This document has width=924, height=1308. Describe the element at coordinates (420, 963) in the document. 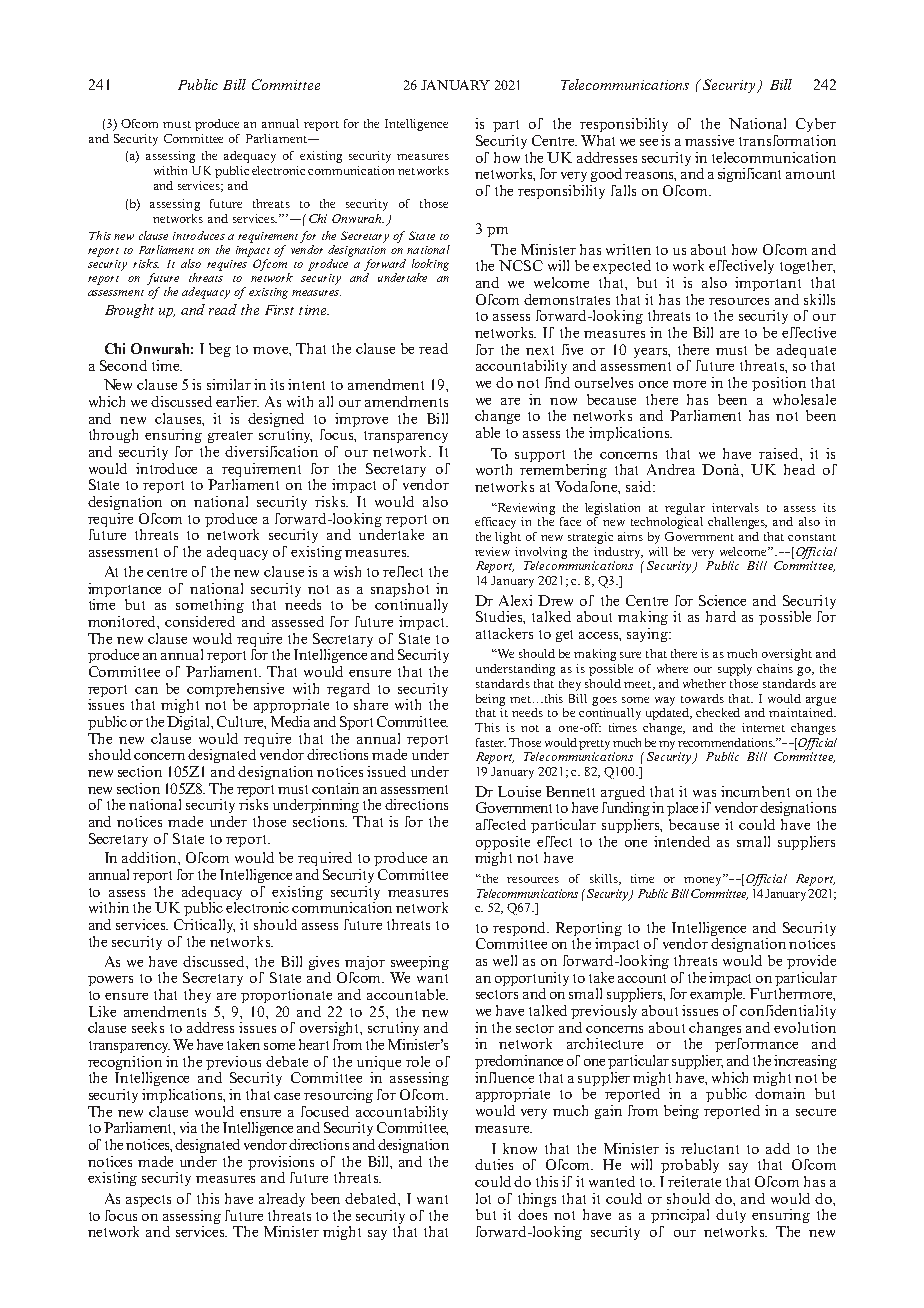

I see `sweeping` at that location.
